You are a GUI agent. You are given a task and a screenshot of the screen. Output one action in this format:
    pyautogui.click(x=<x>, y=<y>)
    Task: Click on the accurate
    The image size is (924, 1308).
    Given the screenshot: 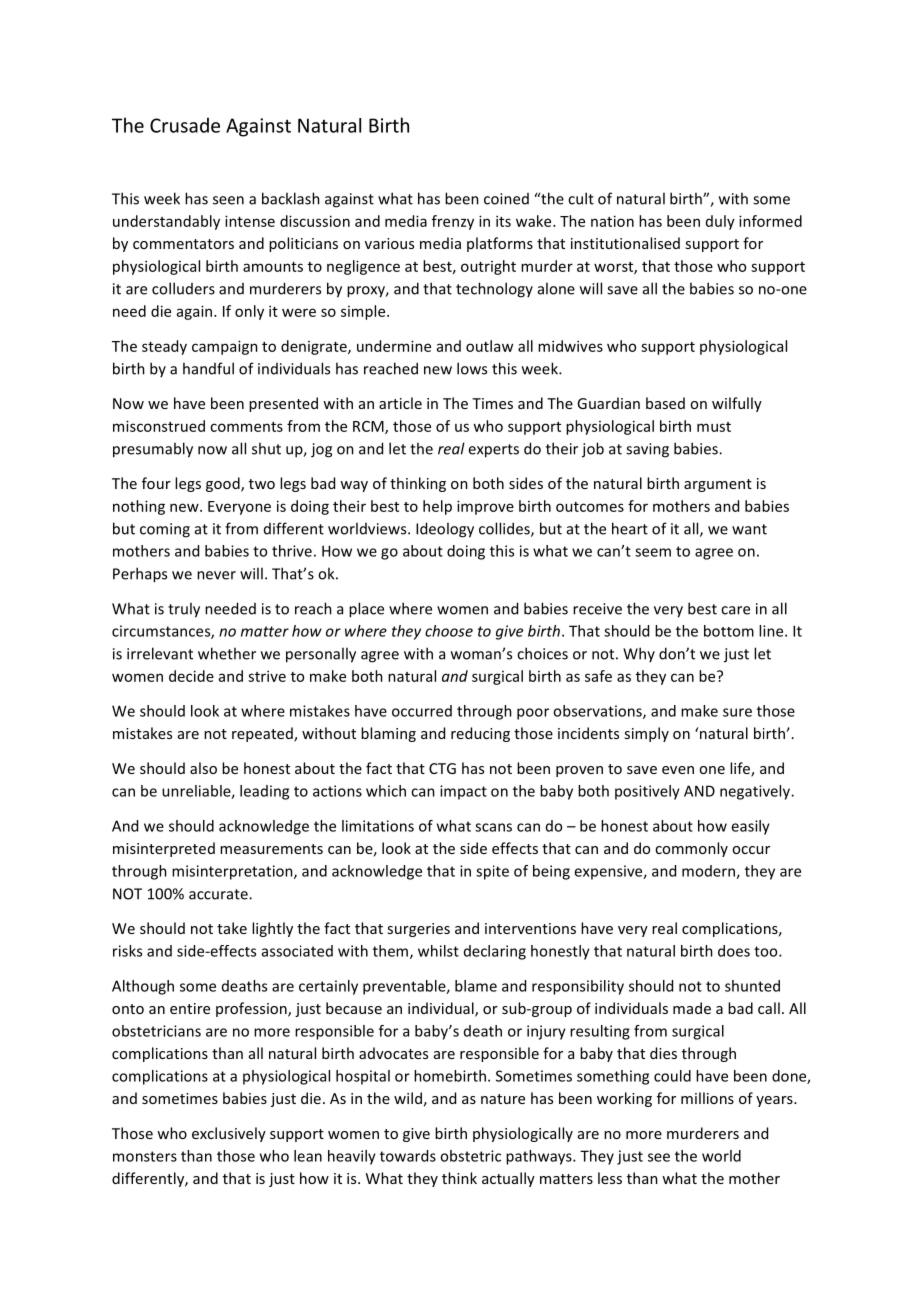 What is the action you would take?
    pyautogui.click(x=219, y=894)
